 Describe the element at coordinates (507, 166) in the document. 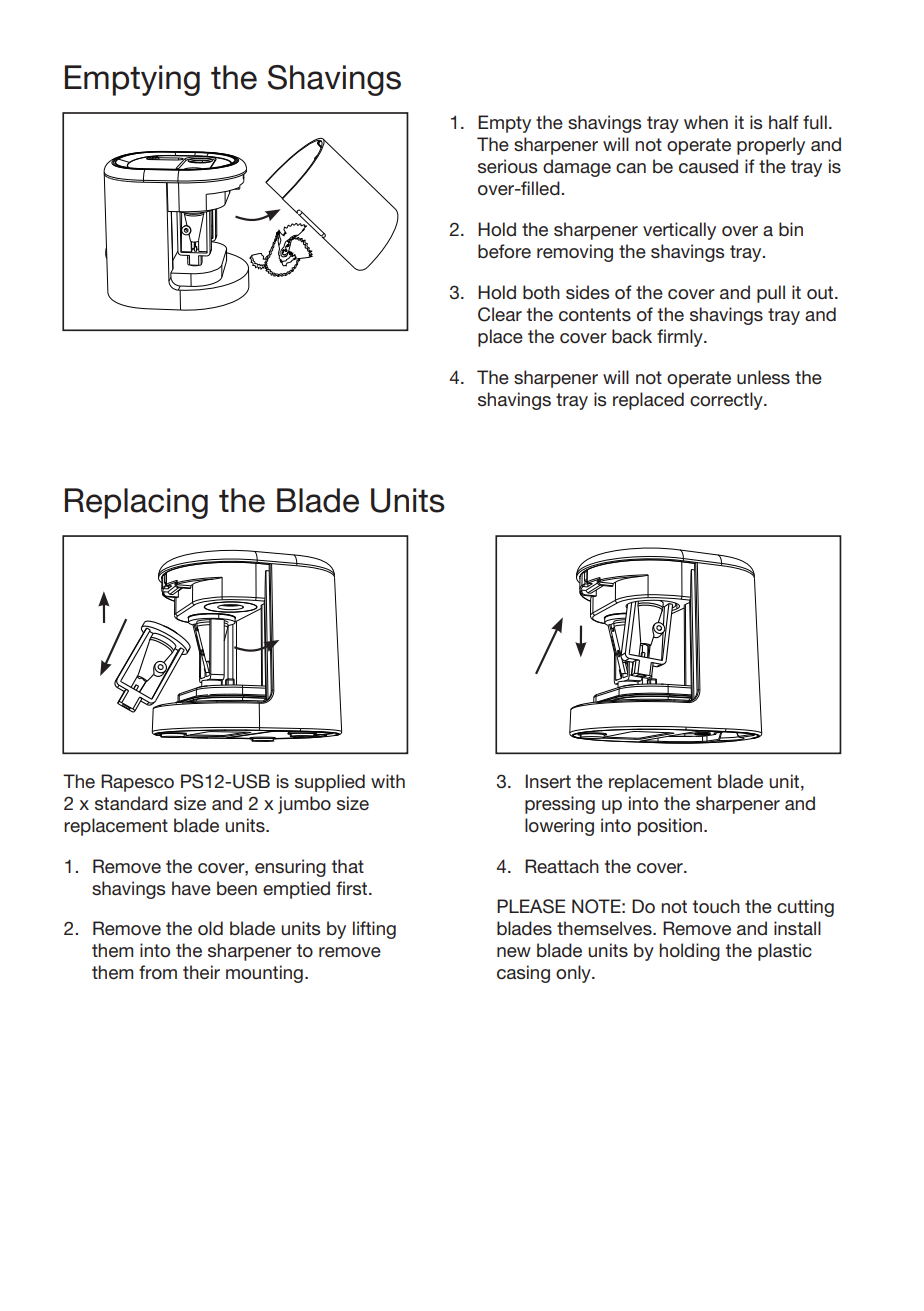

I see `serious` at that location.
